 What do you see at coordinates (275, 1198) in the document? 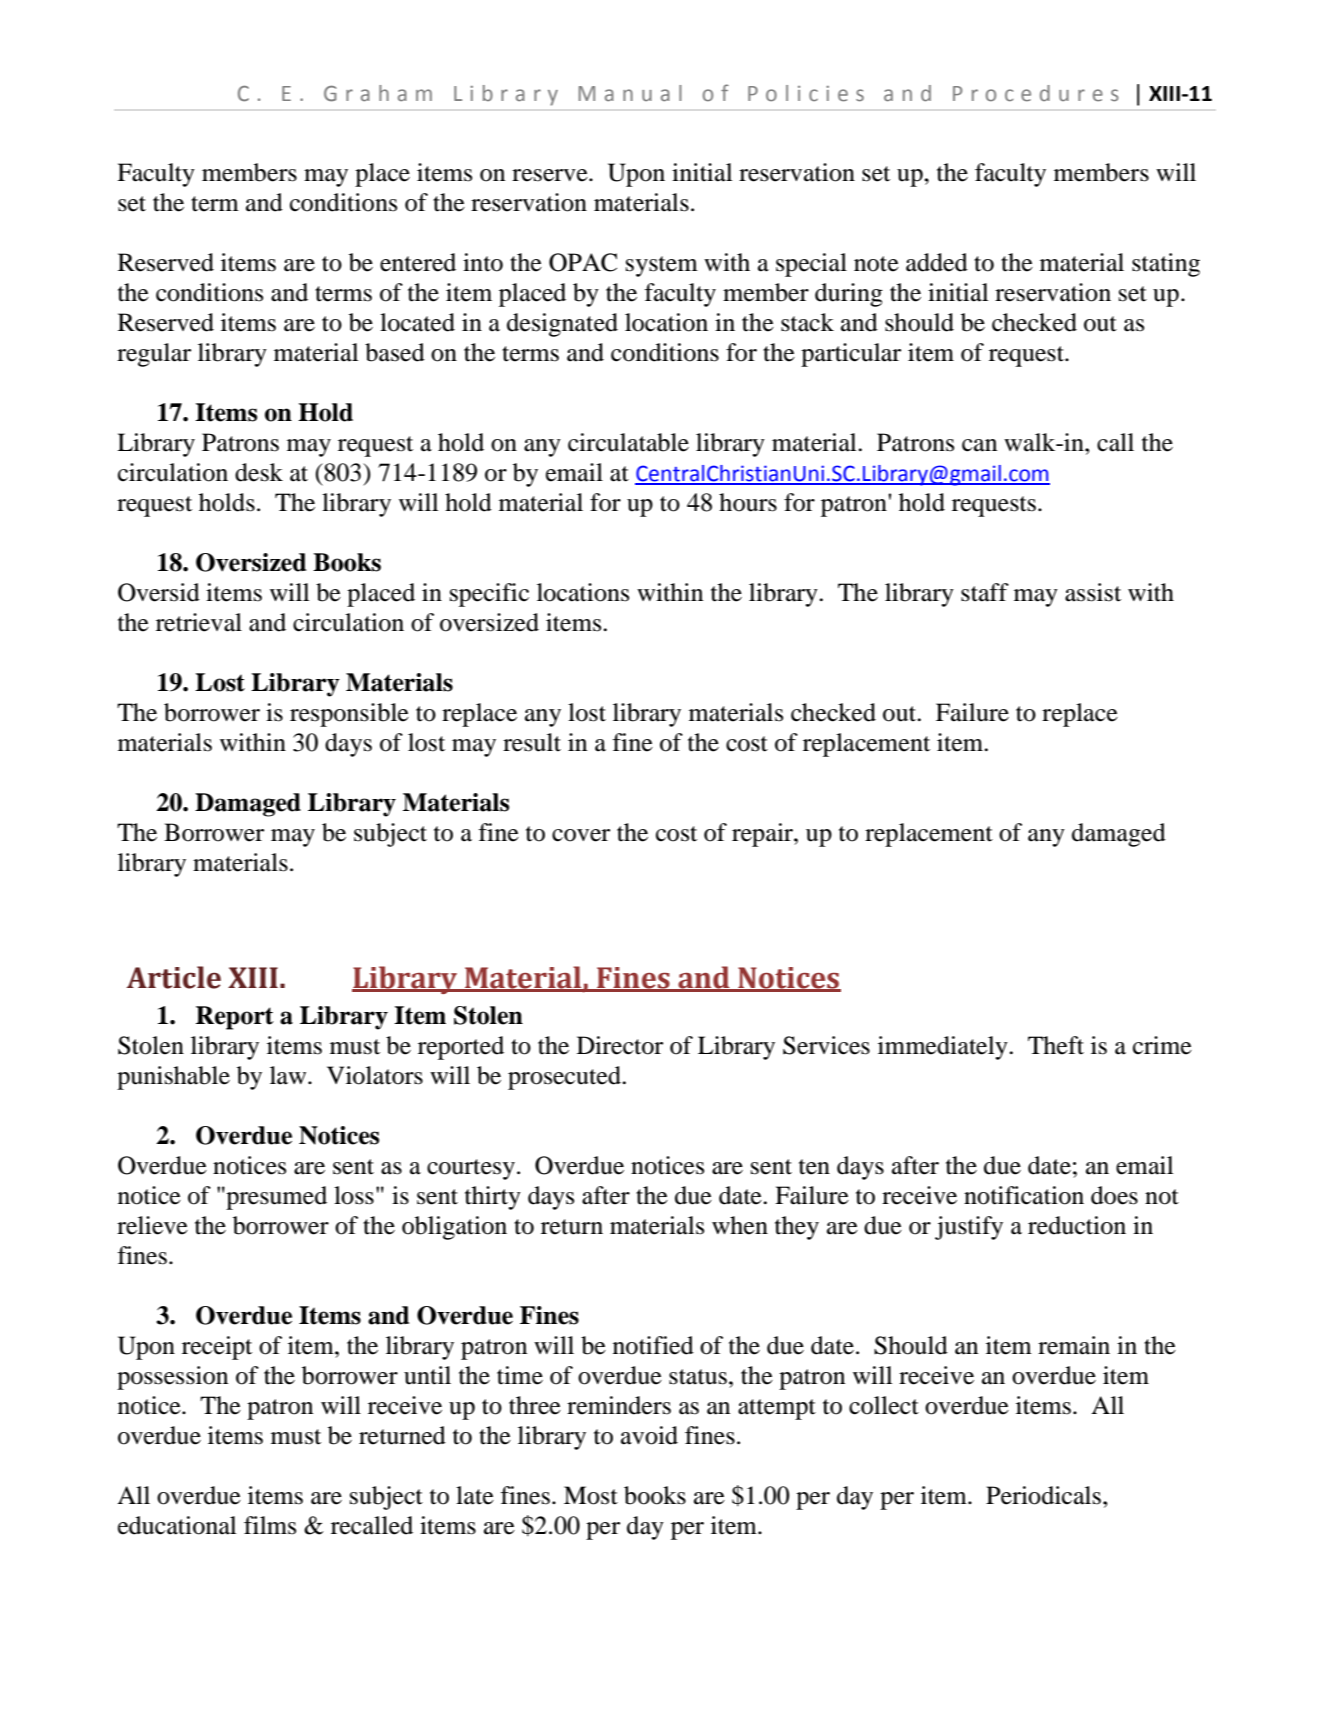
I see `presumed` at bounding box center [275, 1198].
